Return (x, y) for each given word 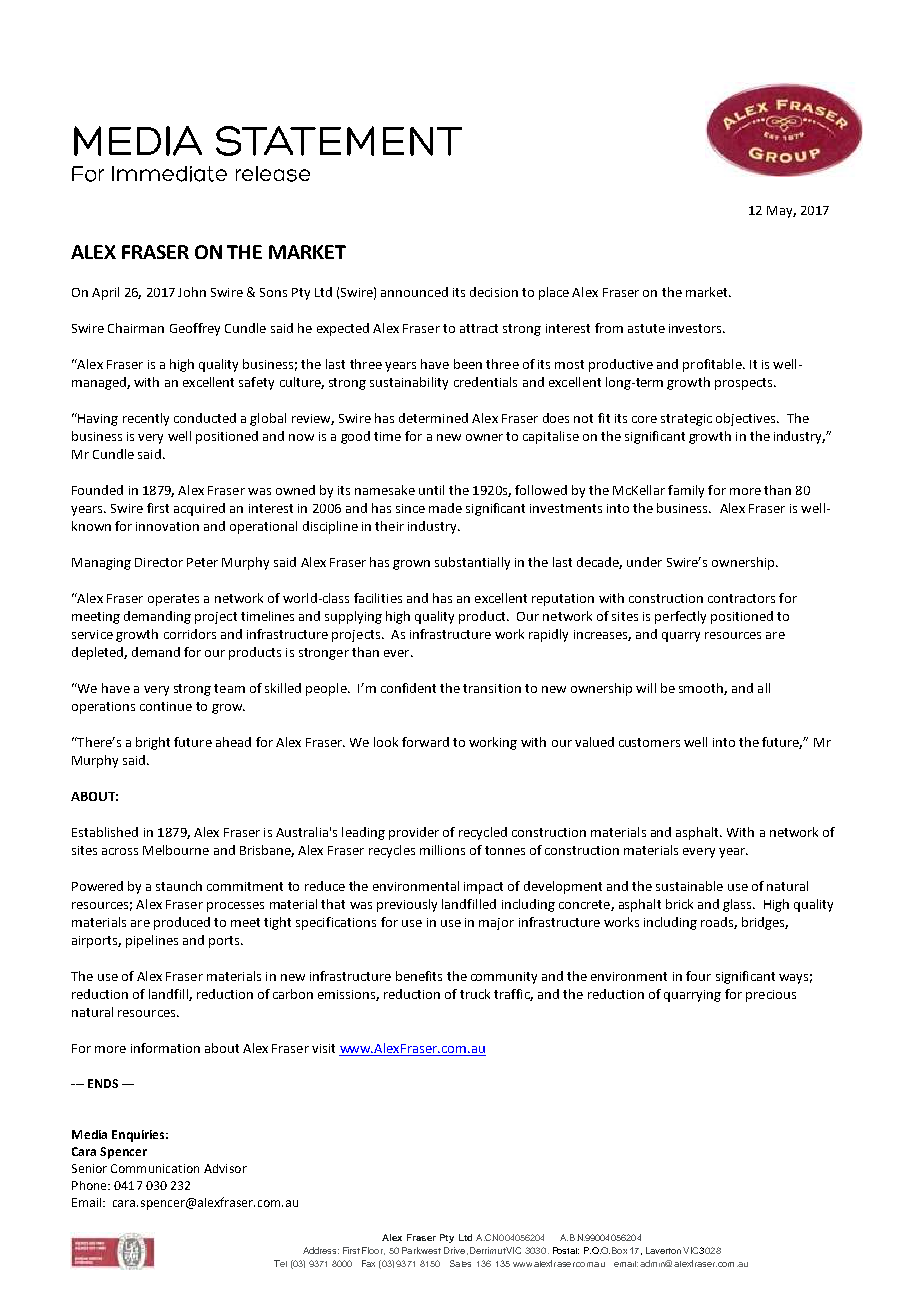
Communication (155, 1168)
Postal (566, 1250)
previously (407, 905)
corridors (190, 634)
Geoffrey (195, 329)
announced (414, 292)
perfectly (680, 617)
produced (182, 923)
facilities (378, 598)
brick (679, 904)
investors (697, 328)
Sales (460, 1263)
